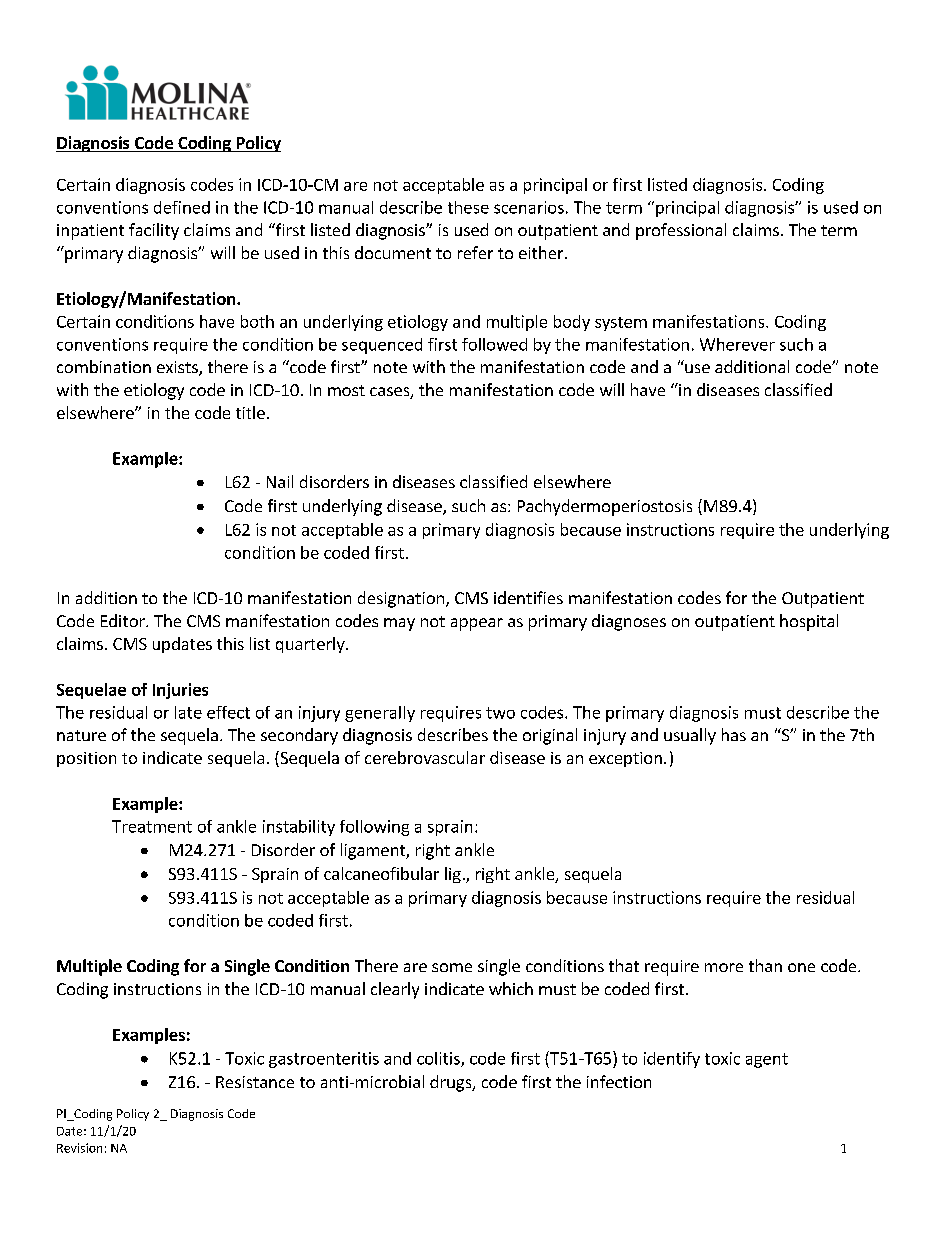 The width and height of the screenshot is (952, 1233). What do you see at coordinates (154, 231) in the screenshot?
I see `facility` at bounding box center [154, 231].
